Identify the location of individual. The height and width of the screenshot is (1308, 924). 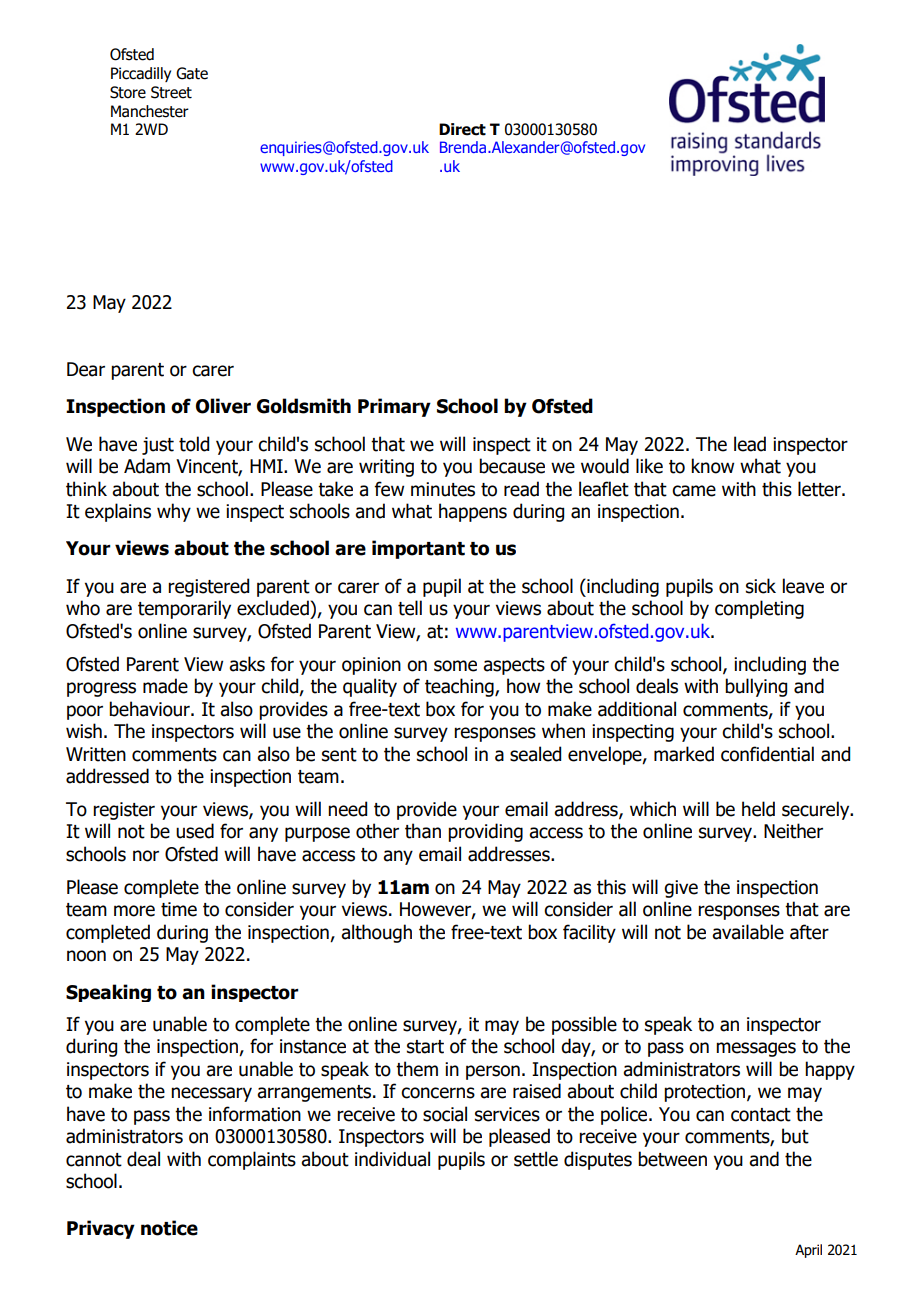
(392, 1159).
